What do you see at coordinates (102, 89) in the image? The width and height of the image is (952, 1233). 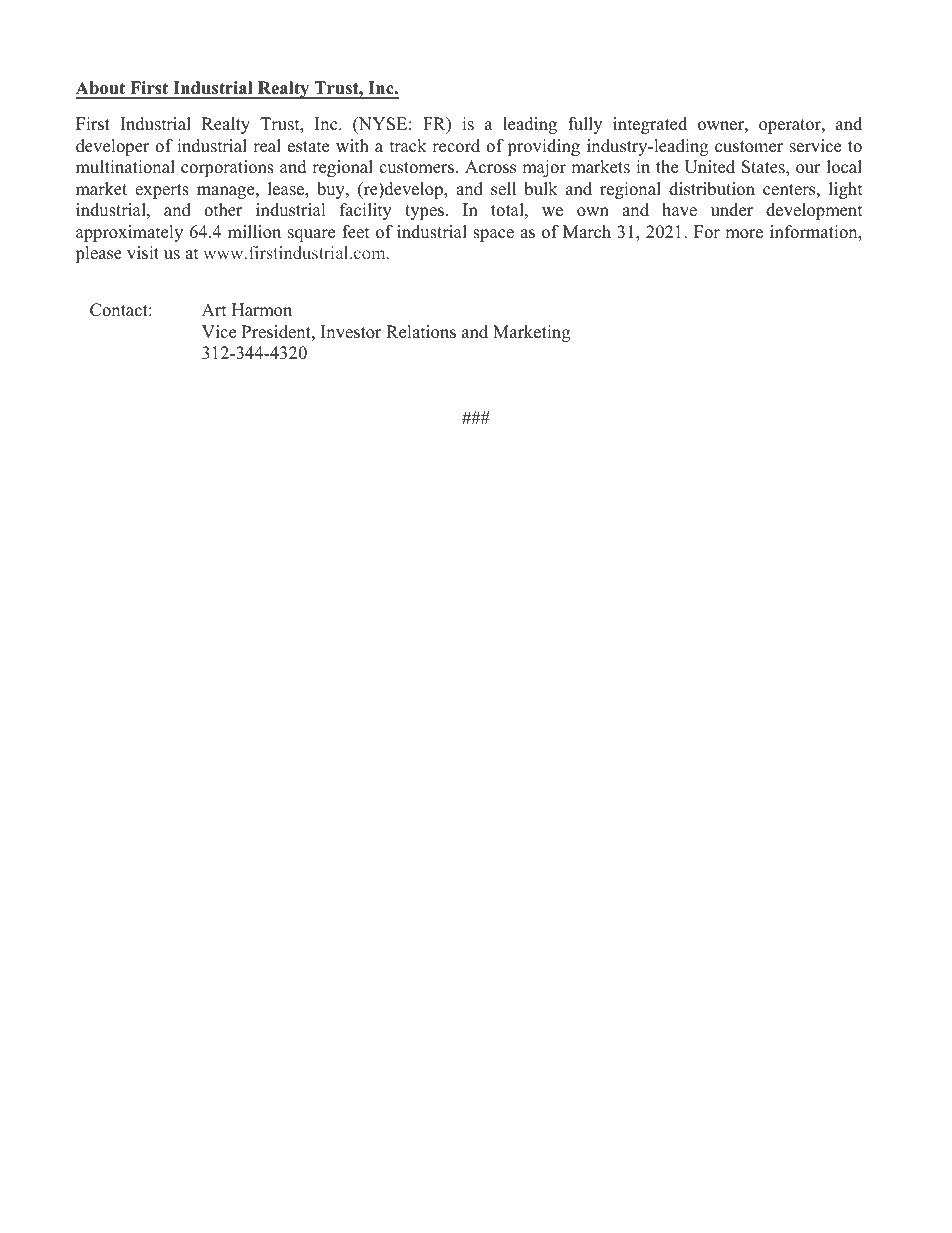 I see `About` at bounding box center [102, 89].
